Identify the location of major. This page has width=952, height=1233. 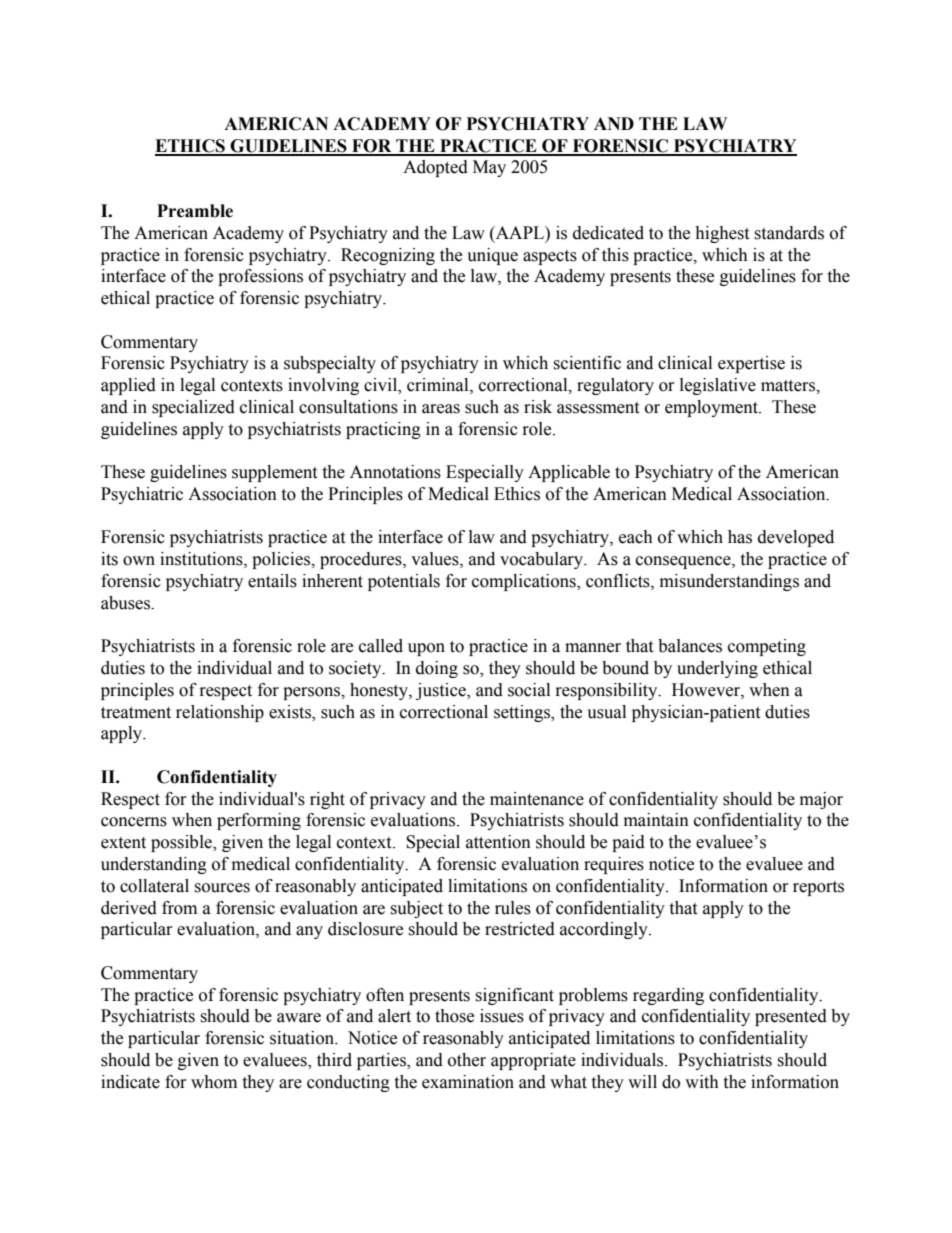
(821, 800).
